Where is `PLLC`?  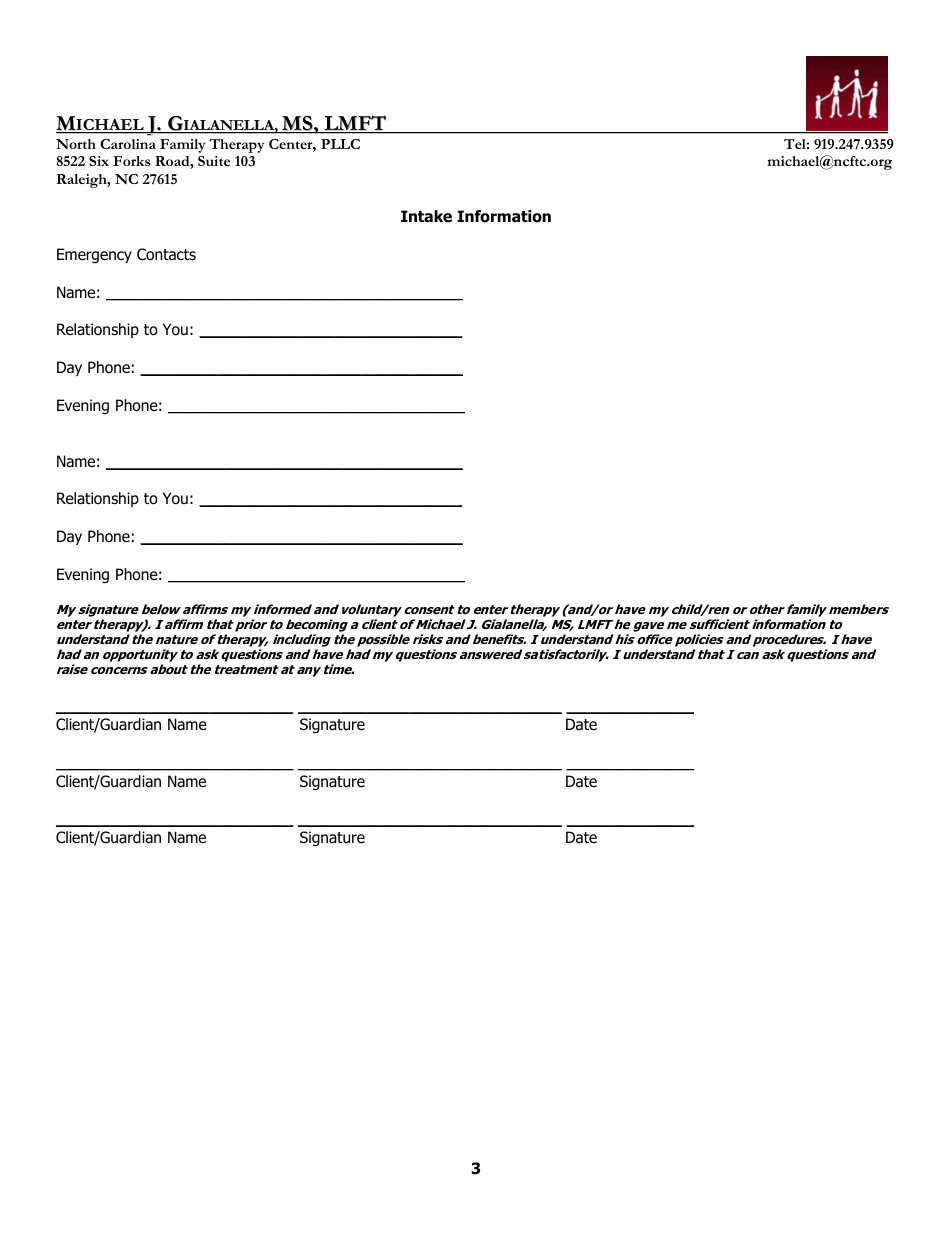 PLLC is located at coordinates (340, 144).
